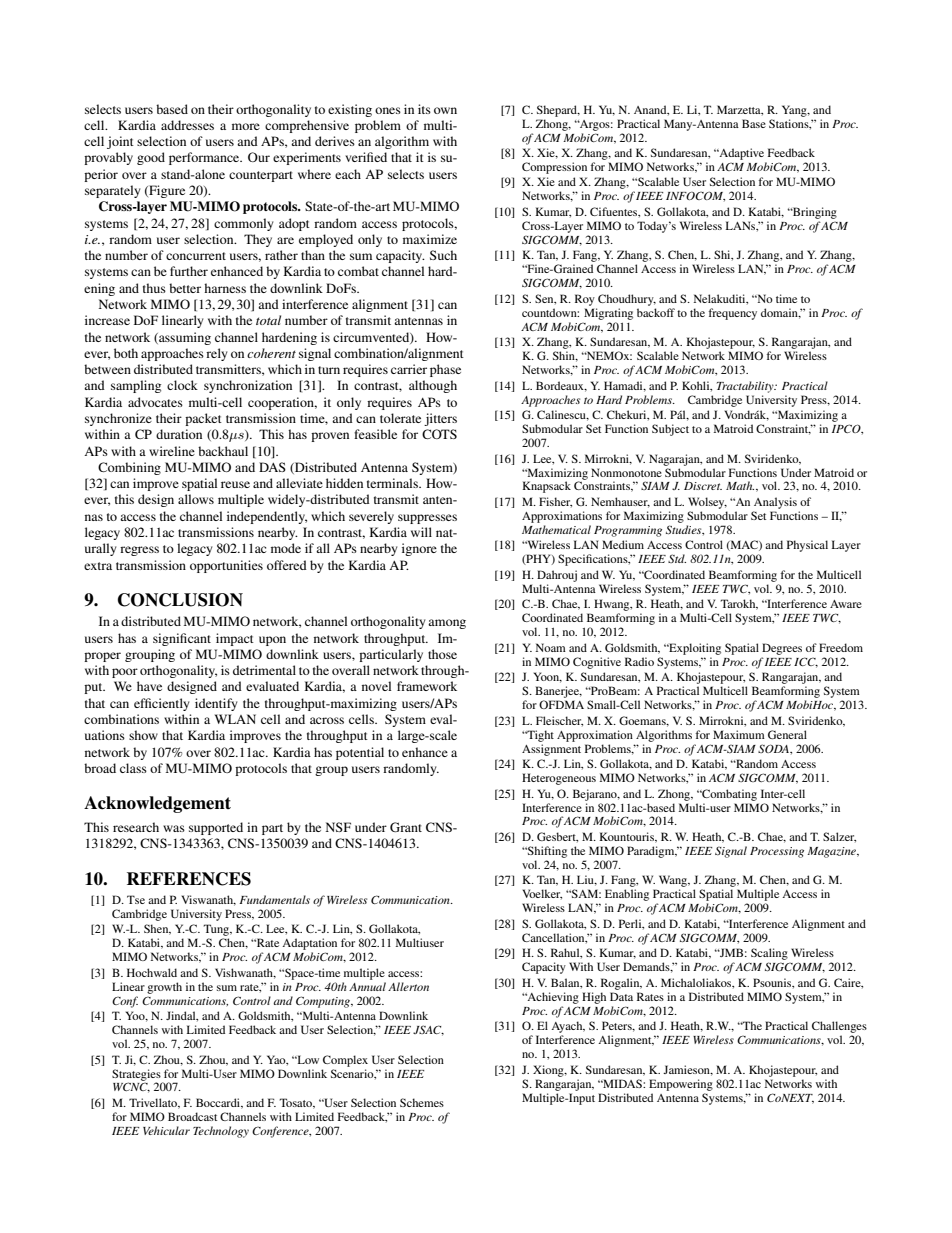  Describe the element at coordinates (166, 1130) in the screenshot. I see `Vehicular` at that location.
